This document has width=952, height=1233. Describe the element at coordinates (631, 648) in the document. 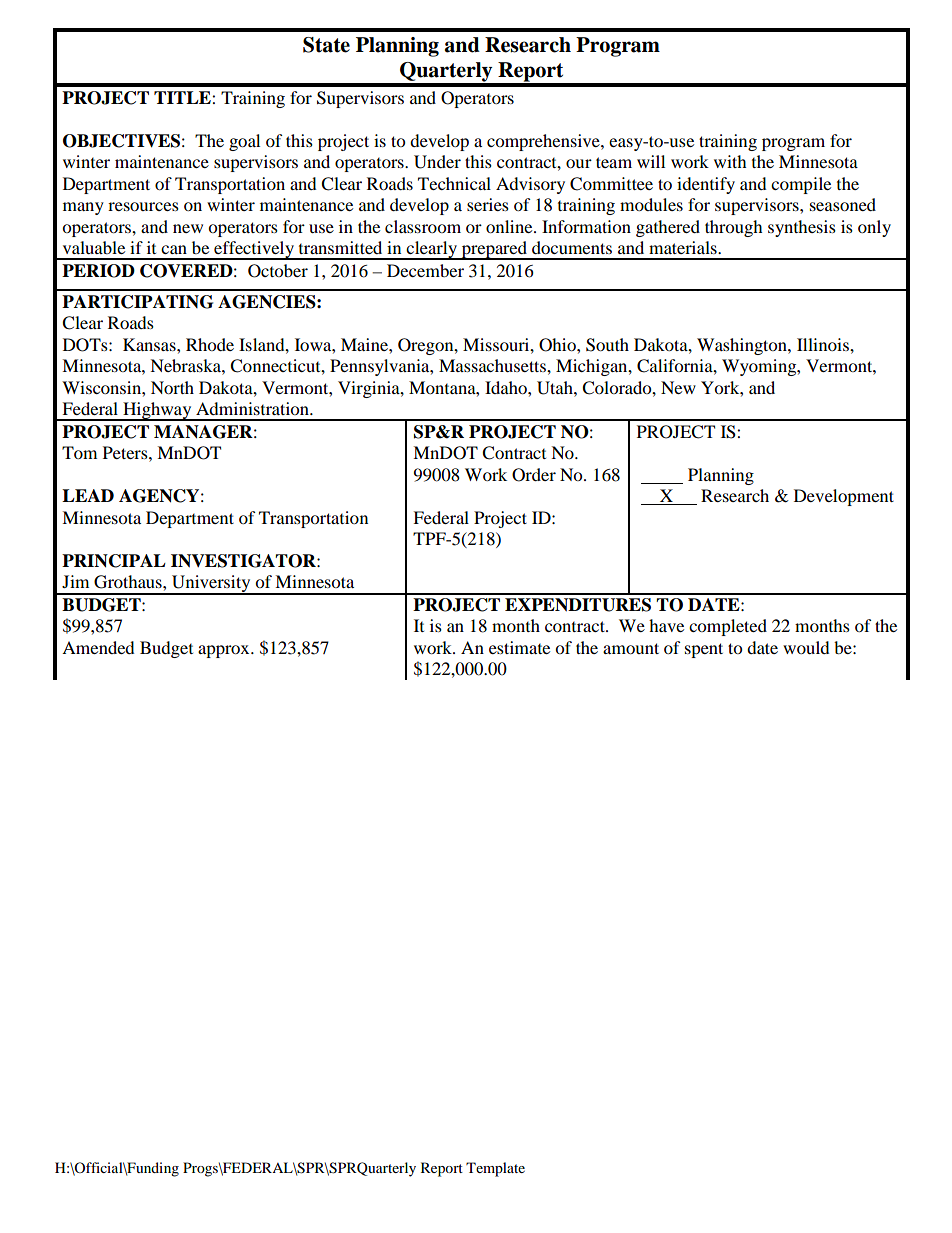

I see `amount` at that location.
